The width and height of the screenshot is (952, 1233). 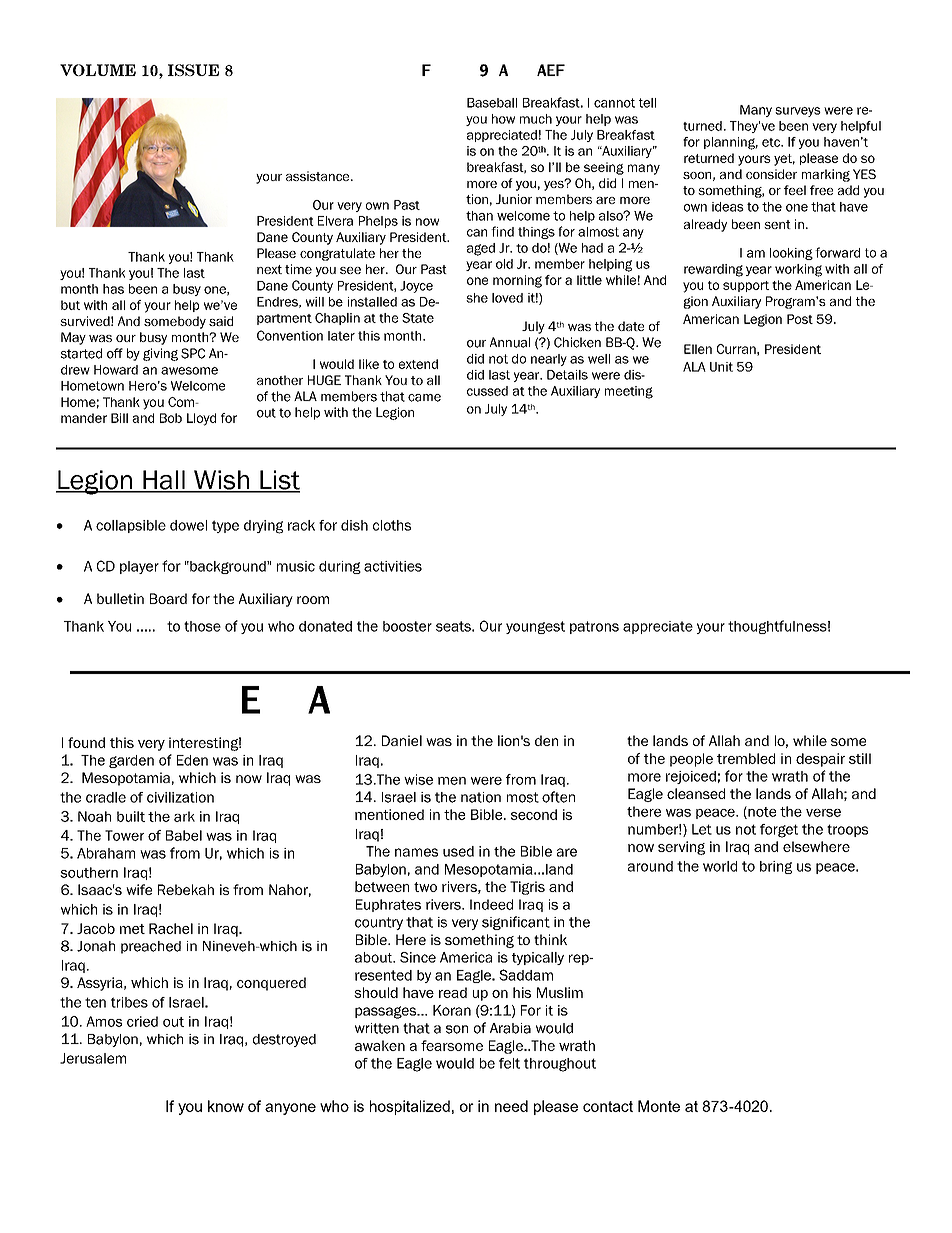 What do you see at coordinates (509, 1063) in the screenshot?
I see `felt` at bounding box center [509, 1063].
